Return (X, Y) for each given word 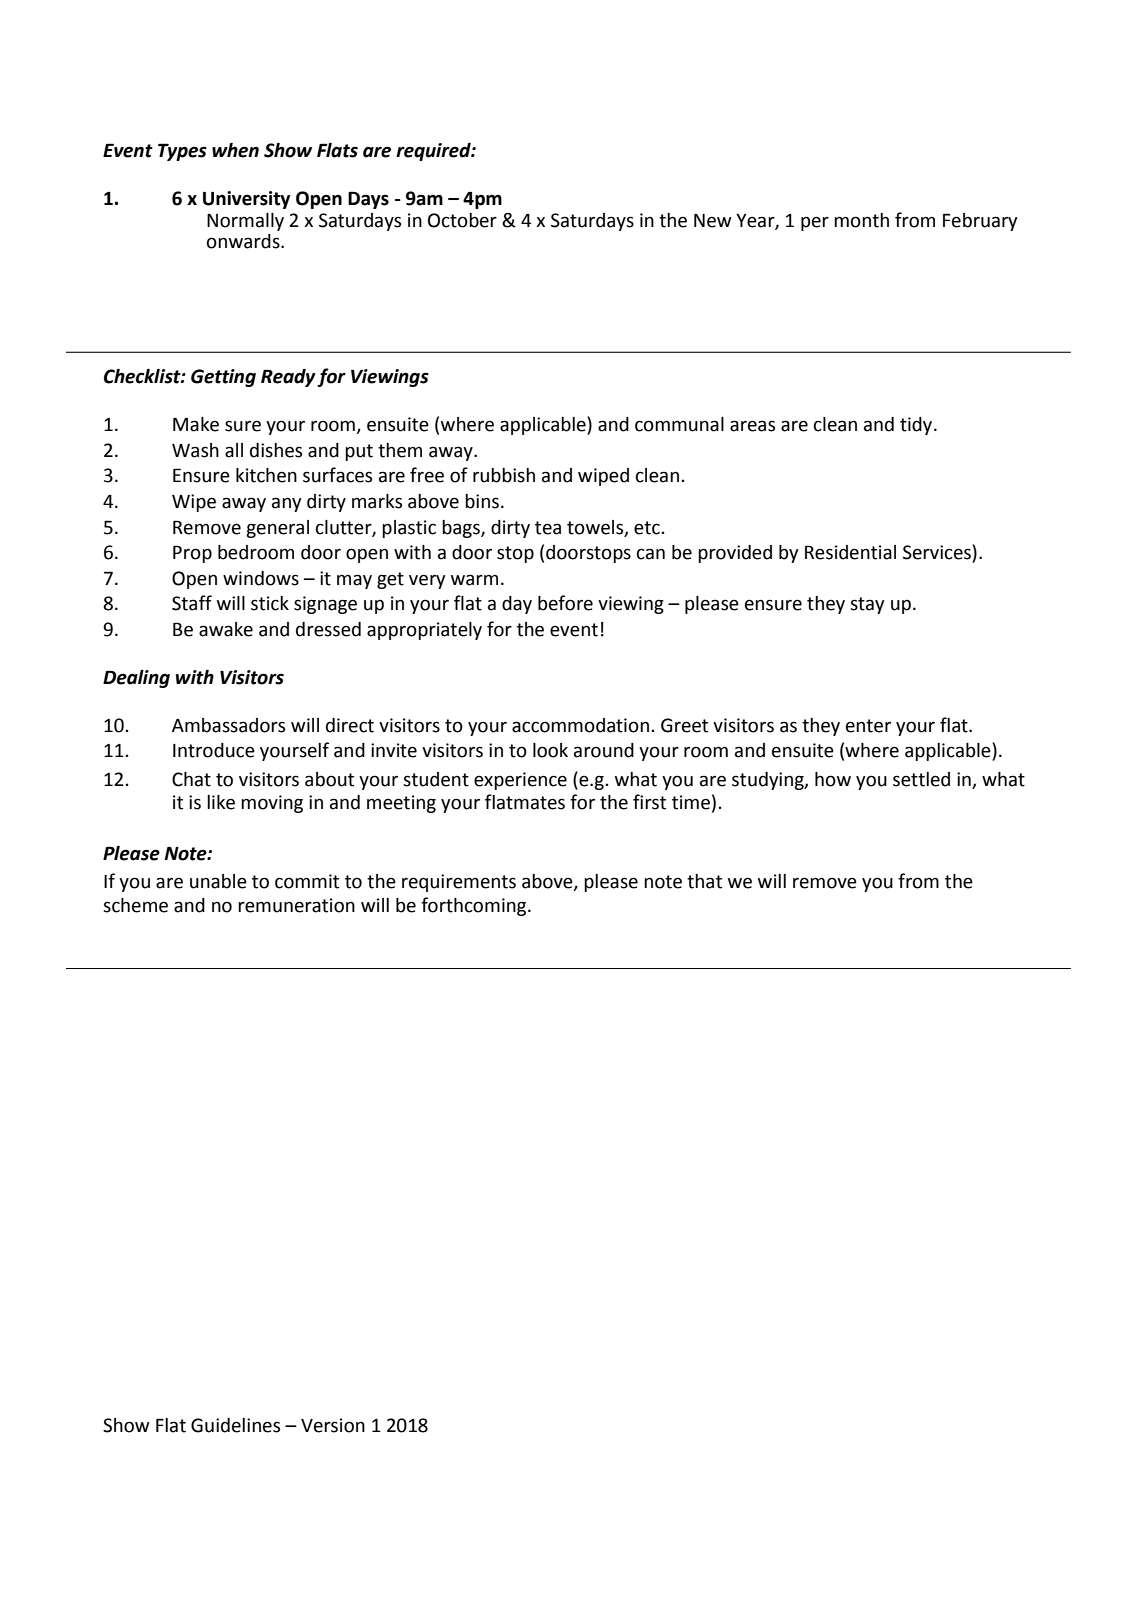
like (221, 802)
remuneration (296, 905)
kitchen (266, 475)
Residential (850, 552)
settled (921, 779)
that (704, 881)
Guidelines (235, 1425)
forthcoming (475, 906)
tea (548, 528)
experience (520, 781)
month (861, 220)
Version (333, 1425)
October (462, 220)
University (246, 200)
